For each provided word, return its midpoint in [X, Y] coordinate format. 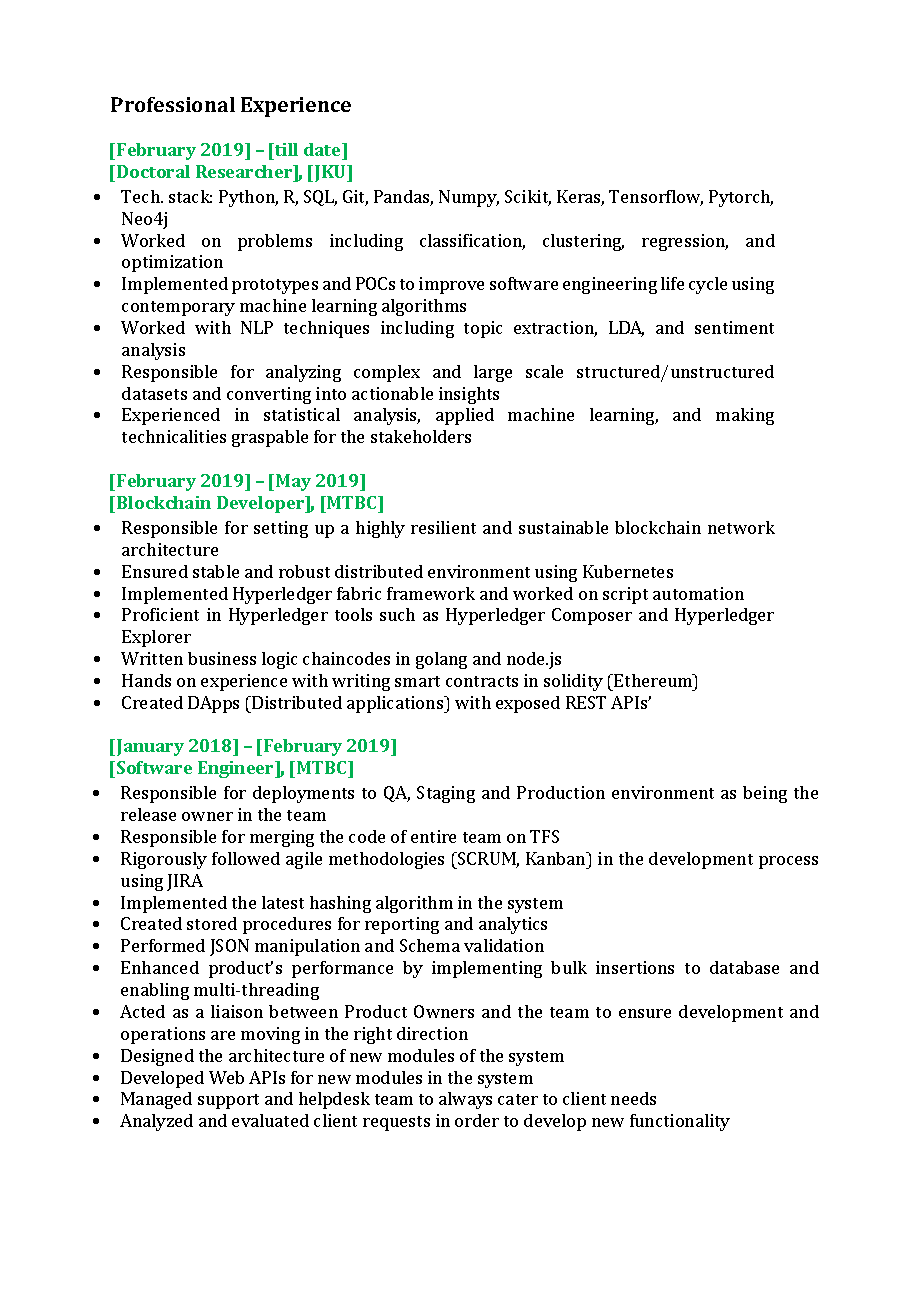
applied [465, 416]
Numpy [469, 198]
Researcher [245, 171]
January [150, 747]
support [228, 1101]
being [765, 794]
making [745, 416]
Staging [446, 794]
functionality [680, 1122]
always [465, 1100]
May [293, 482]
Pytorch [741, 198]
